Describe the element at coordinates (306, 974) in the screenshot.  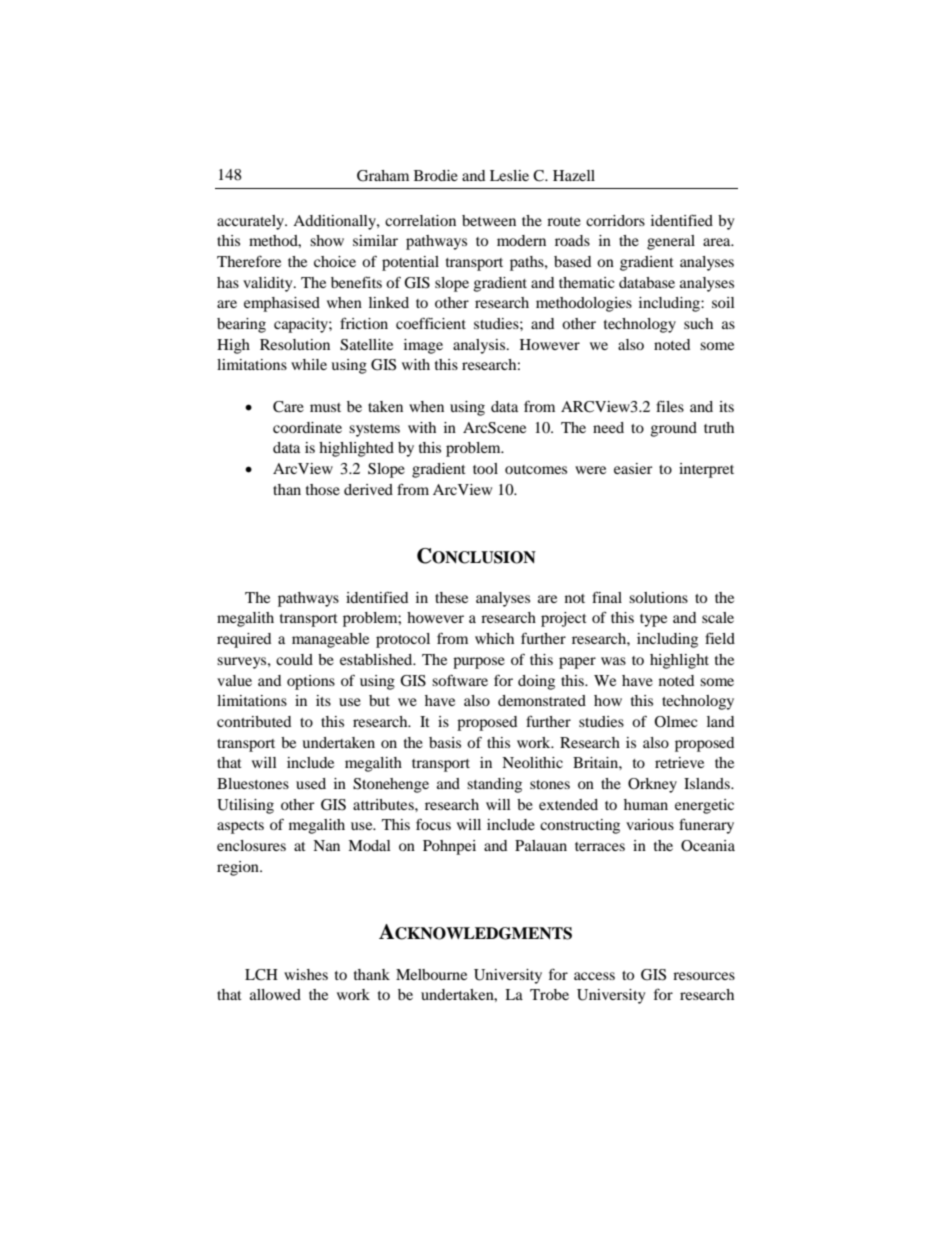
I see `wishes` at that location.
